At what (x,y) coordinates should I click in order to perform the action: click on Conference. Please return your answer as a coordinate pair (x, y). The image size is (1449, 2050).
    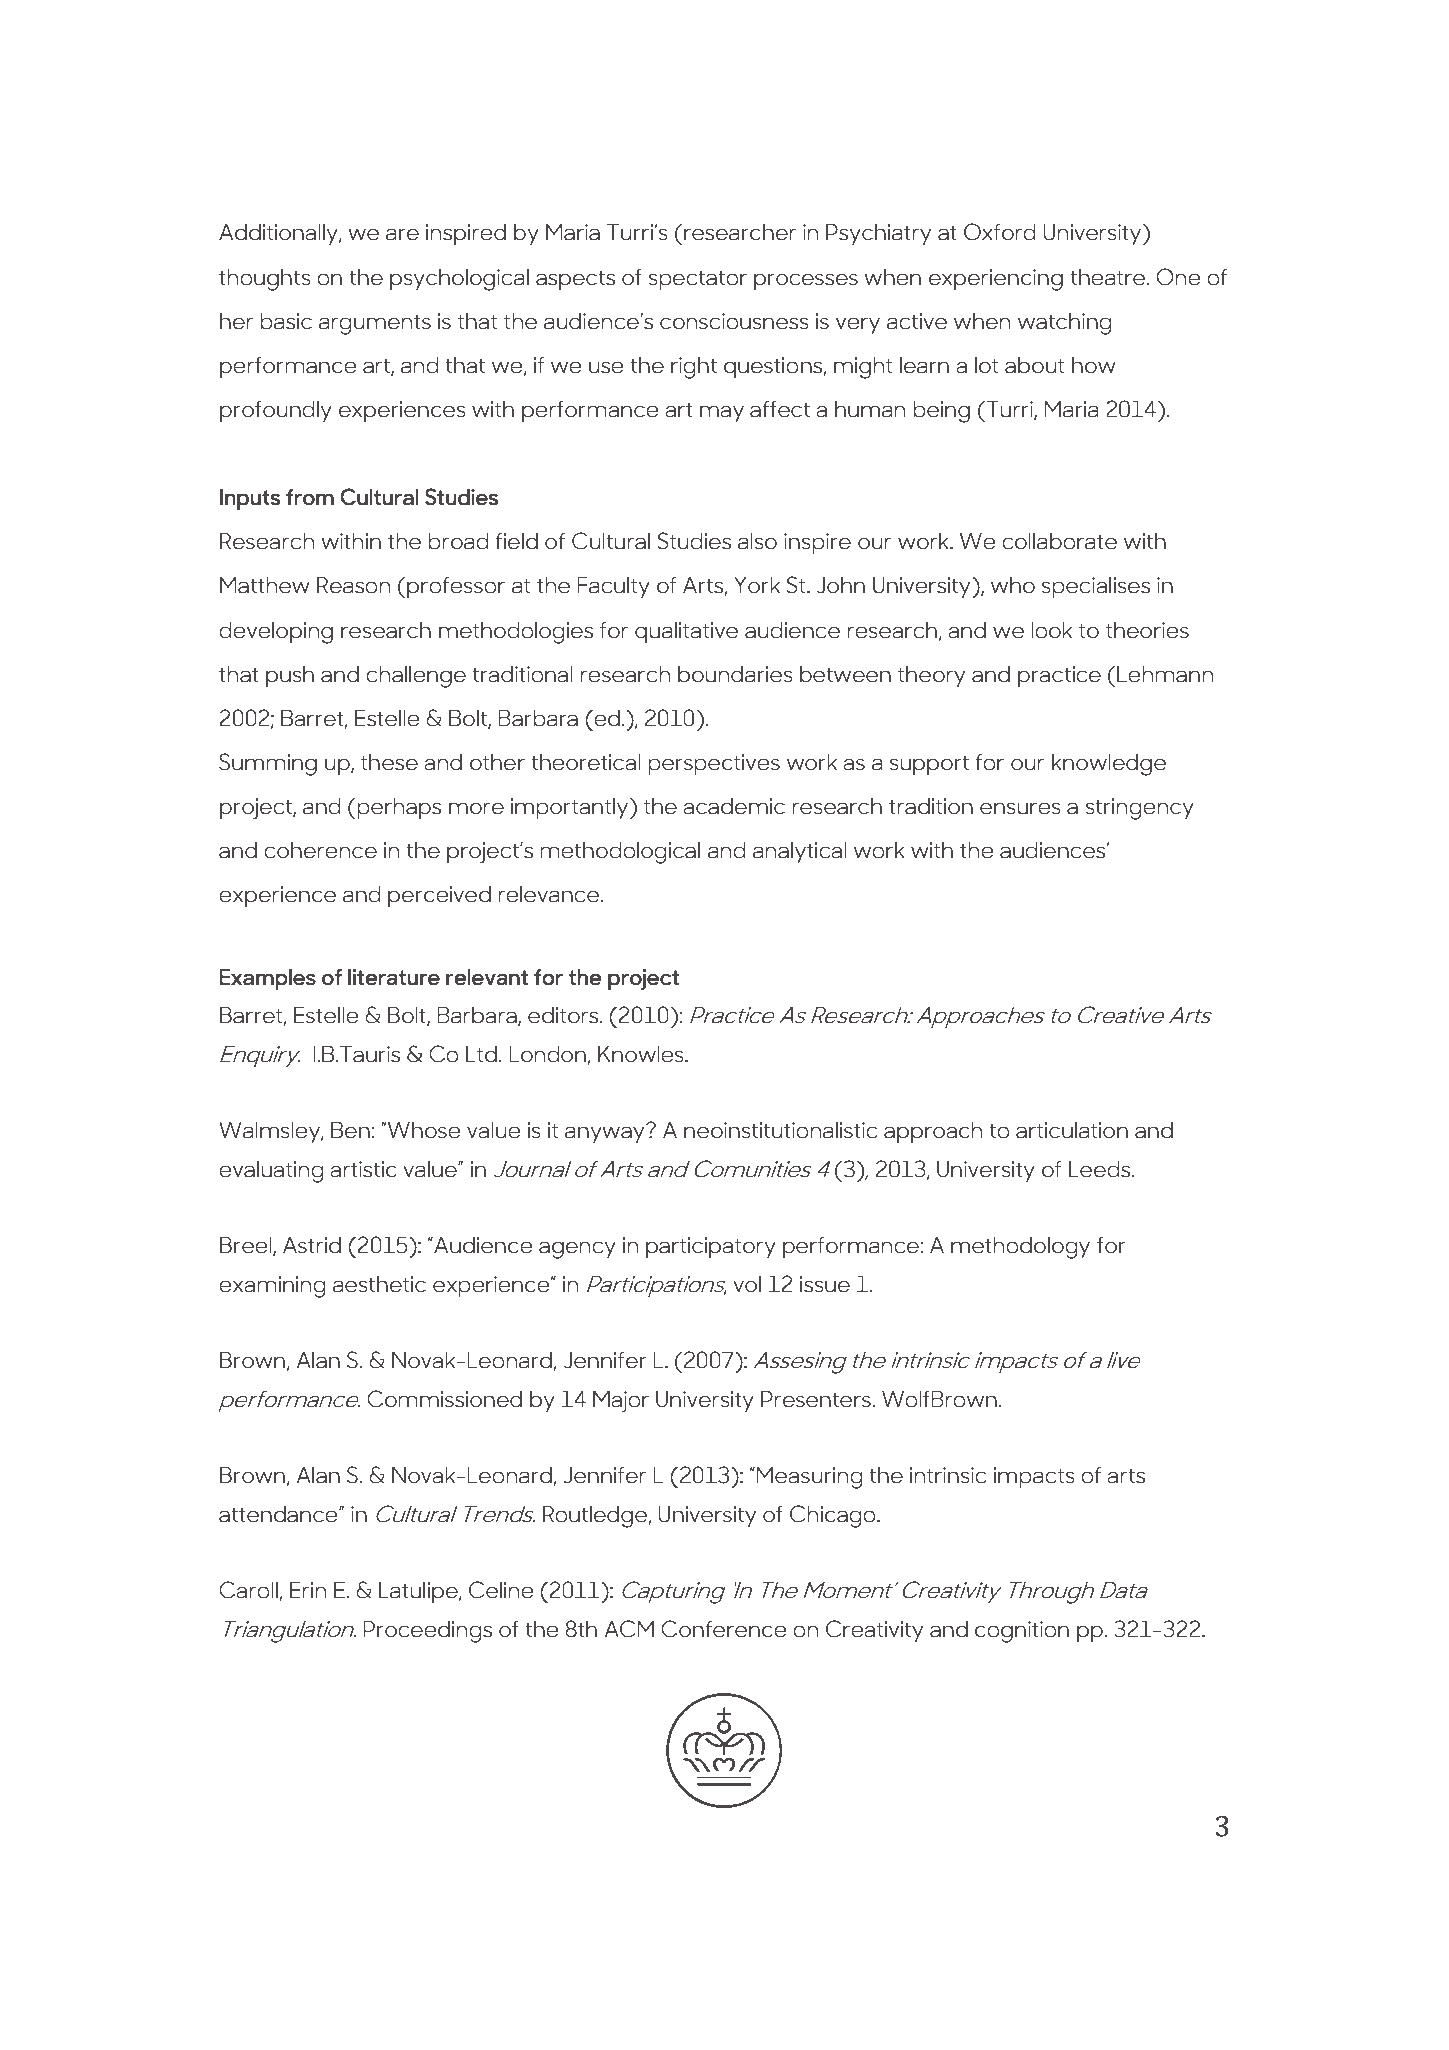
    Looking at the image, I should click on (723, 1629).
